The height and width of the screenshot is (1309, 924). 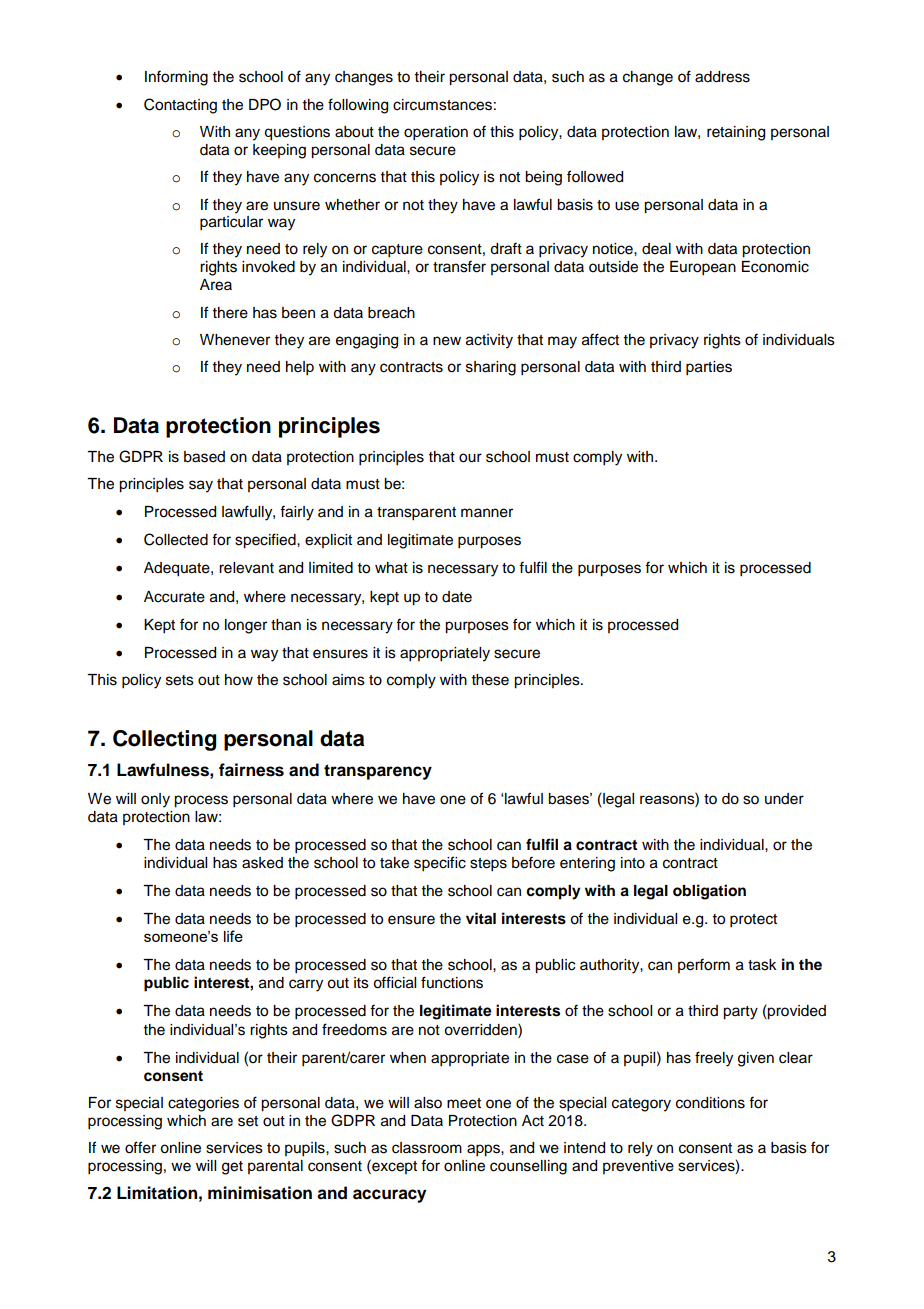 I want to click on operation, so click(x=436, y=133).
